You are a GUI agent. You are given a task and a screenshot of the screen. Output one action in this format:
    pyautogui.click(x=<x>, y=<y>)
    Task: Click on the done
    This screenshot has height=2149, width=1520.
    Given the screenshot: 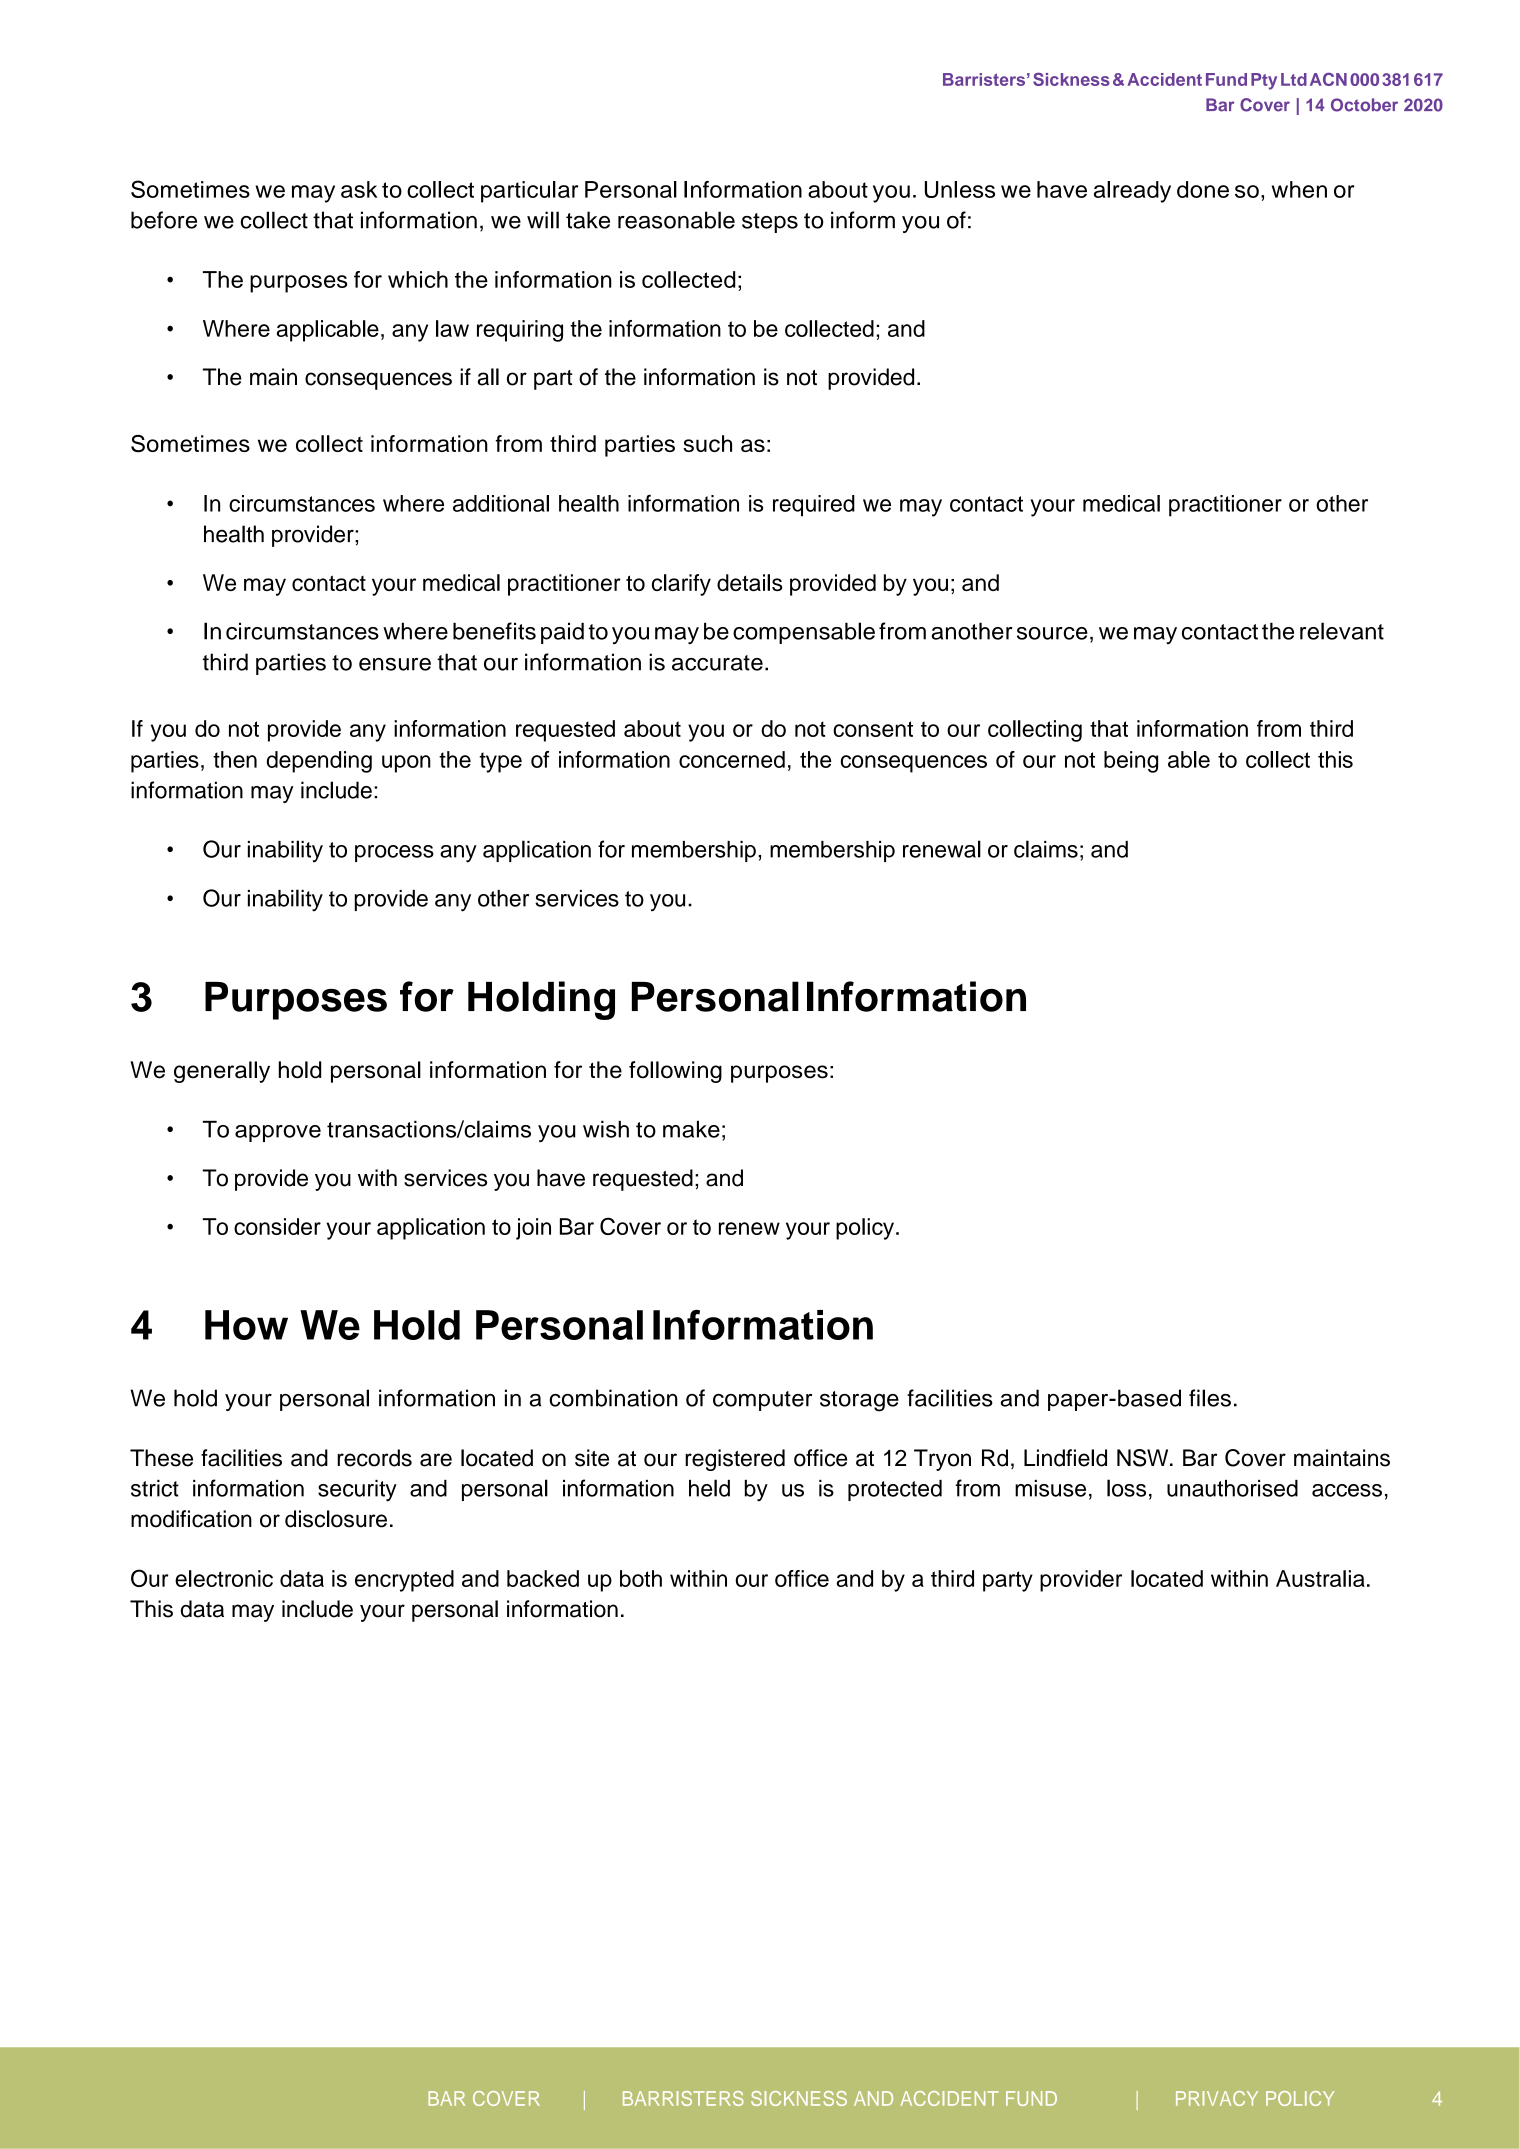 What is the action you would take?
    pyautogui.click(x=1203, y=189)
